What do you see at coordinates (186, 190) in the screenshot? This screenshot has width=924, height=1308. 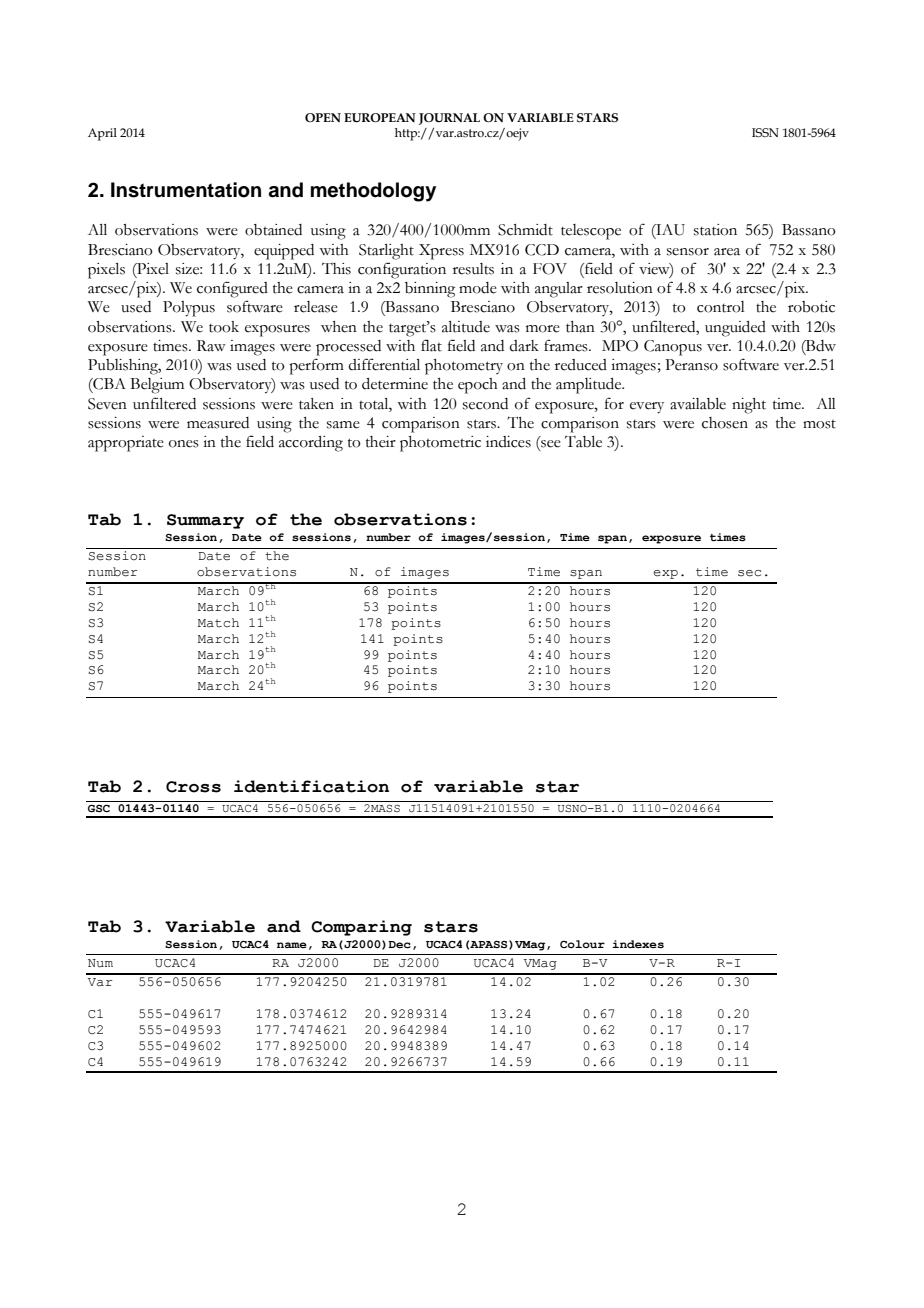 I see `Instrumentation` at bounding box center [186, 190].
